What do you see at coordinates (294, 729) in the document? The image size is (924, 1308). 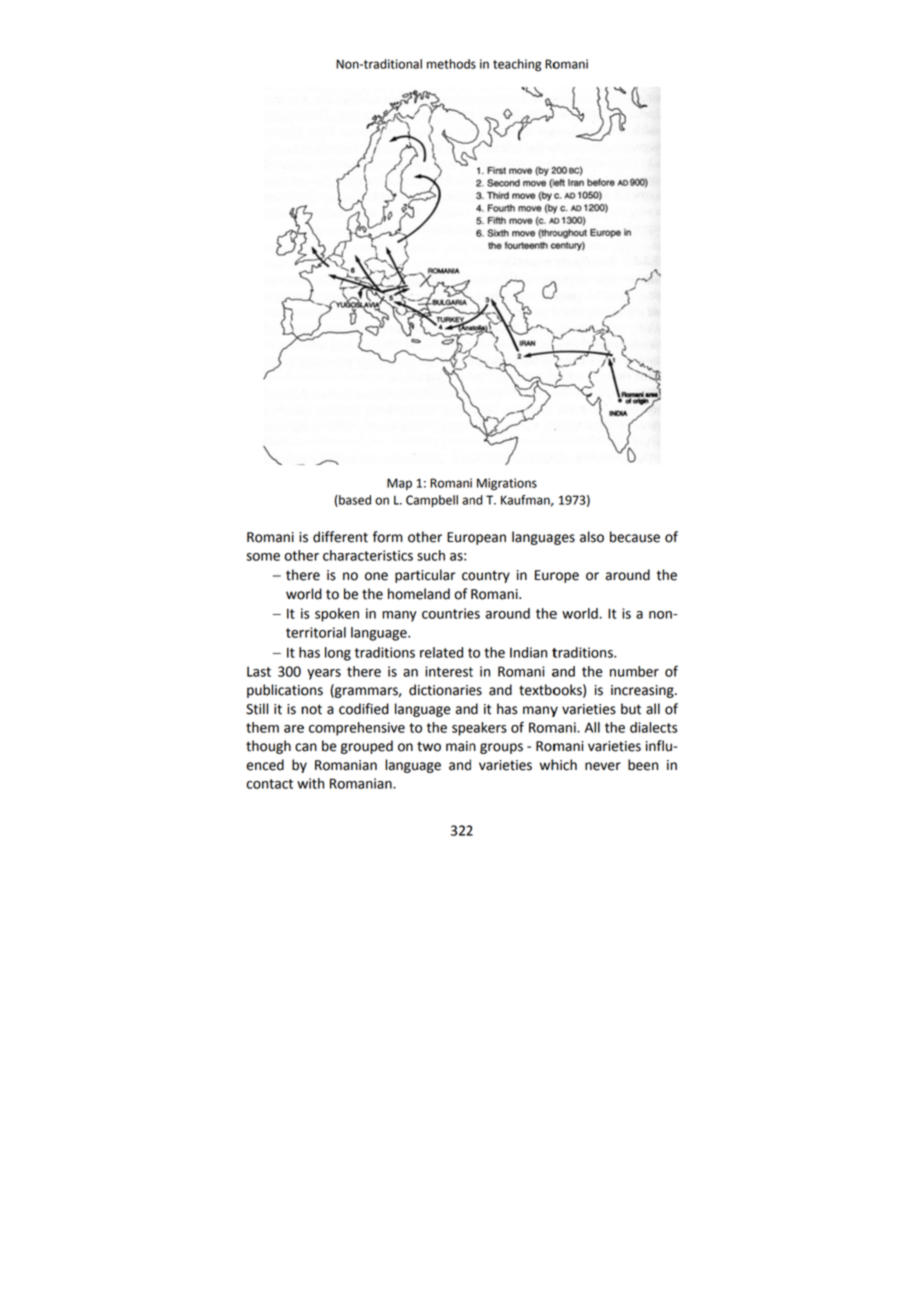 I see `are` at bounding box center [294, 729].
